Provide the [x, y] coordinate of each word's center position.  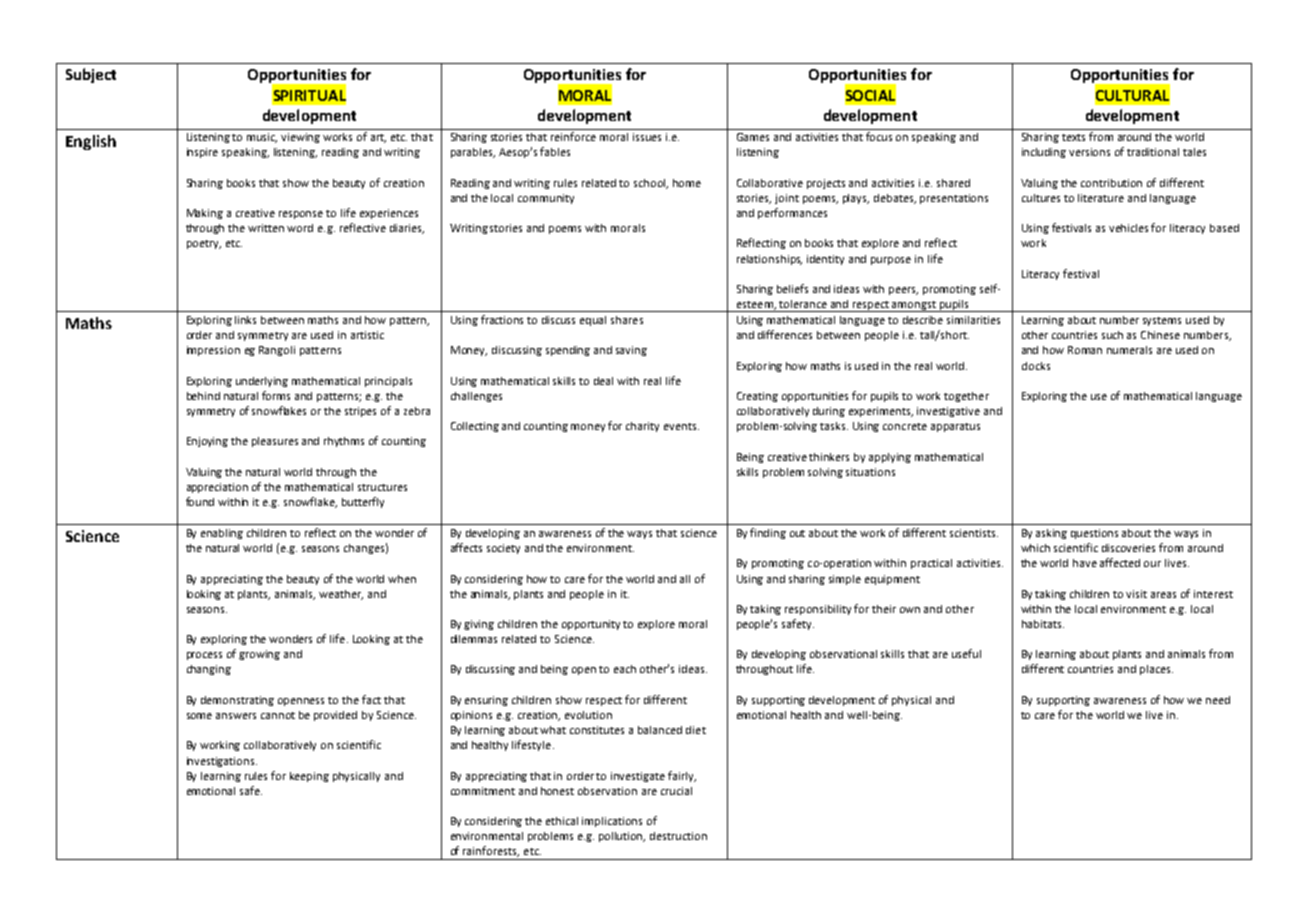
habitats [1043, 624]
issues [647, 137]
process [204, 656]
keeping [309, 777]
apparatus [955, 427]
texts [1073, 137]
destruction [678, 836]
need [1218, 700]
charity [642, 427]
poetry [204, 244]
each [625, 669]
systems [1162, 321]
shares [627, 320]
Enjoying [207, 442]
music [262, 138]
